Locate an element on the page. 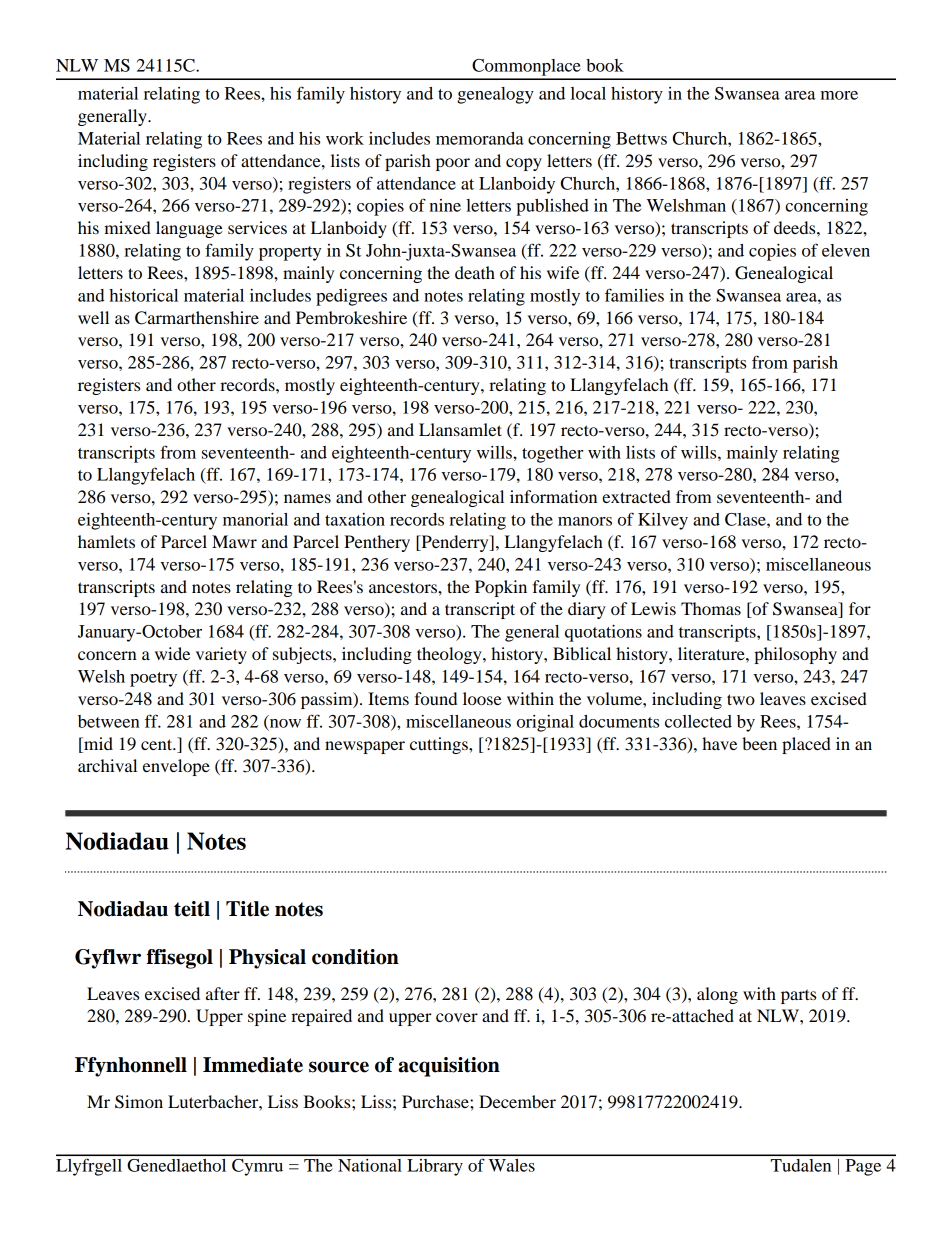  more is located at coordinates (839, 95).
